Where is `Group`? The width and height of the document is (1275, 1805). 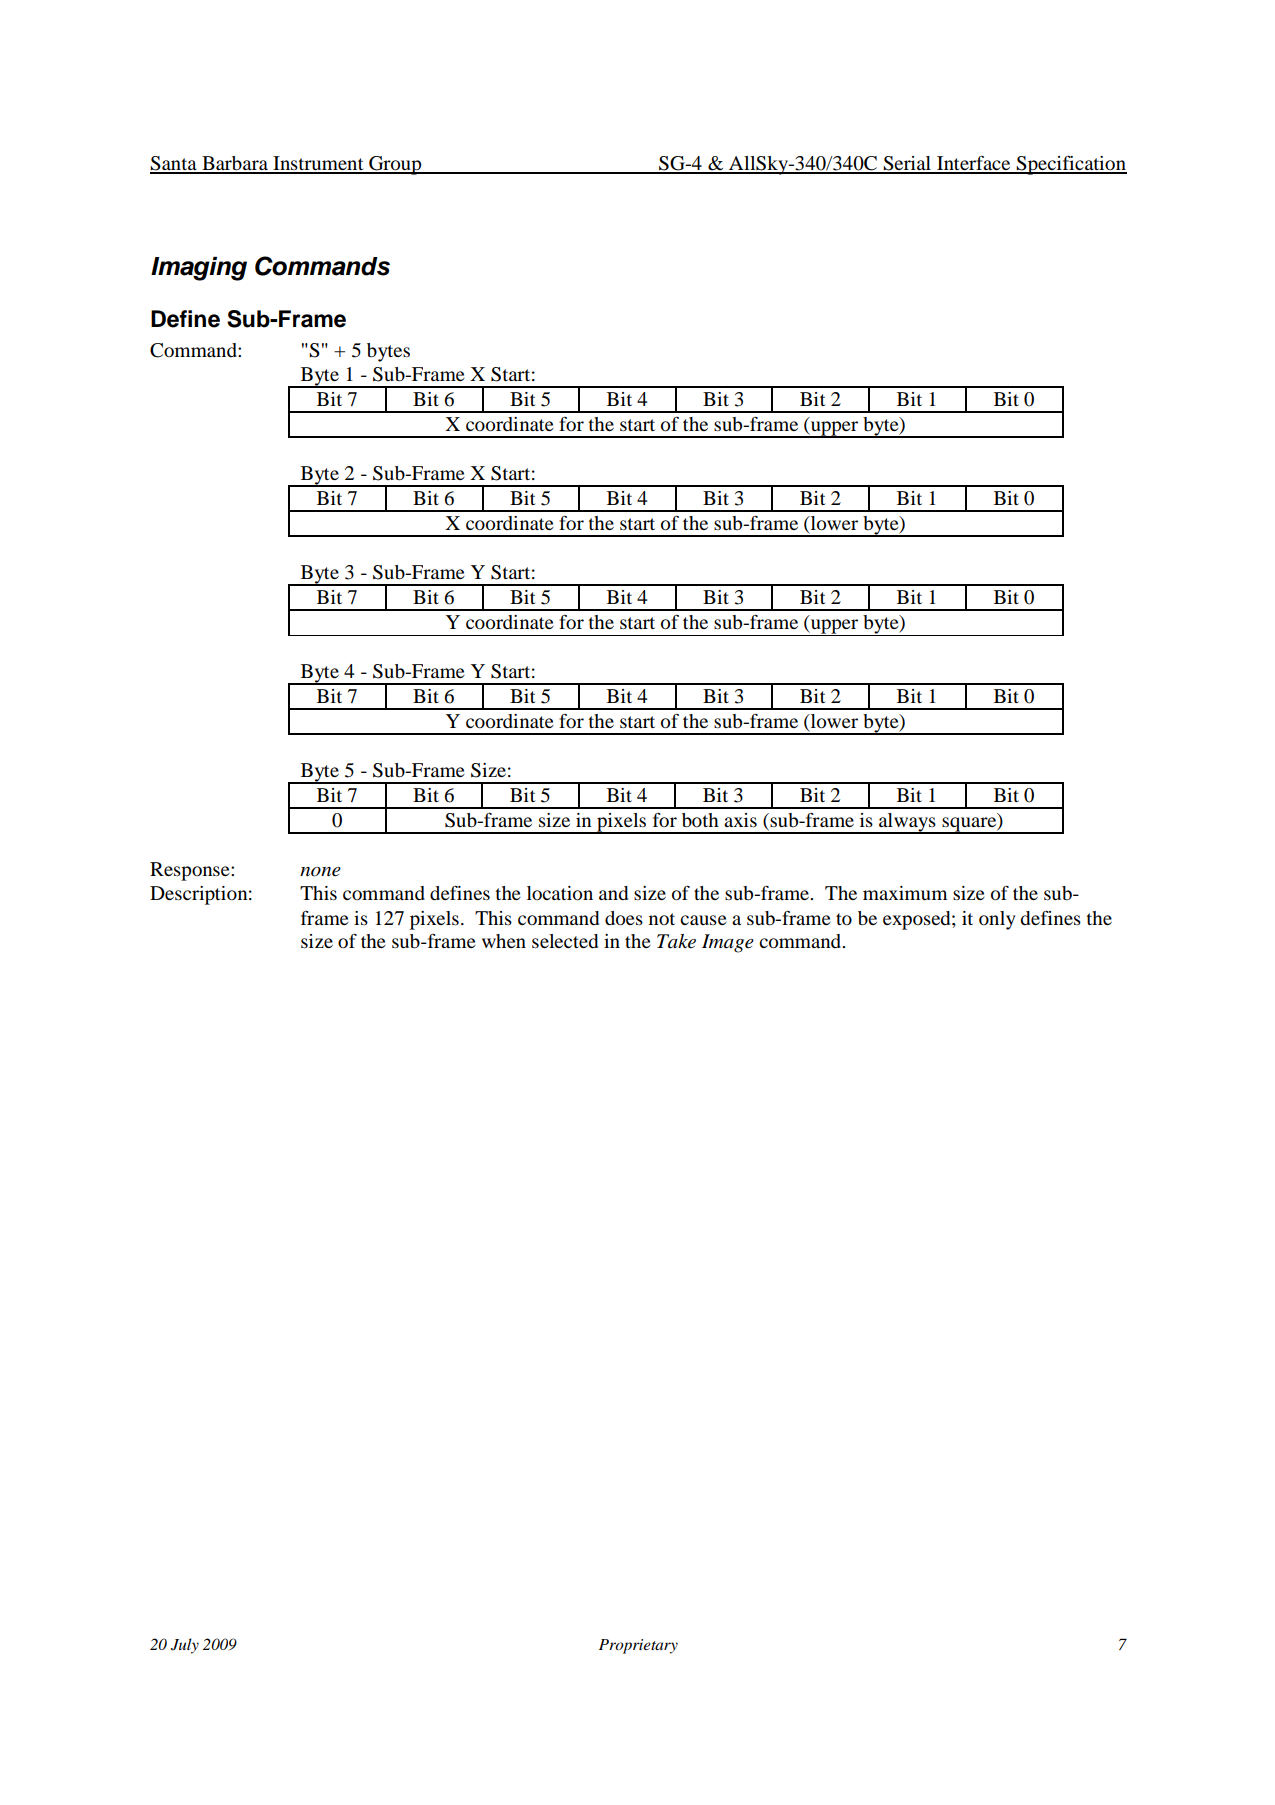
Group is located at coordinates (395, 165).
